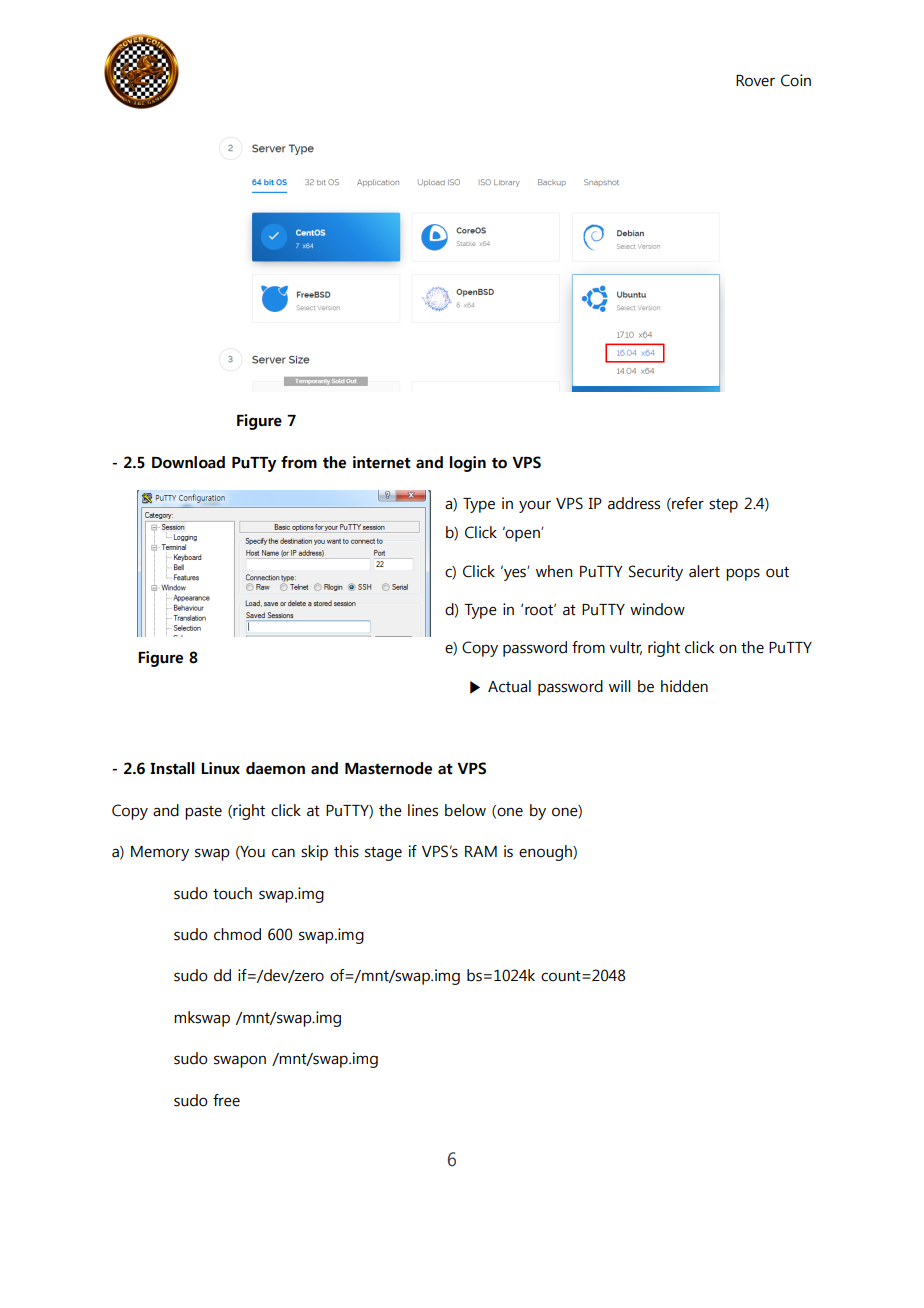 Image resolution: width=924 pixels, height=1308 pixels. Describe the element at coordinates (382, 462) in the page. I see `internet` at that location.
